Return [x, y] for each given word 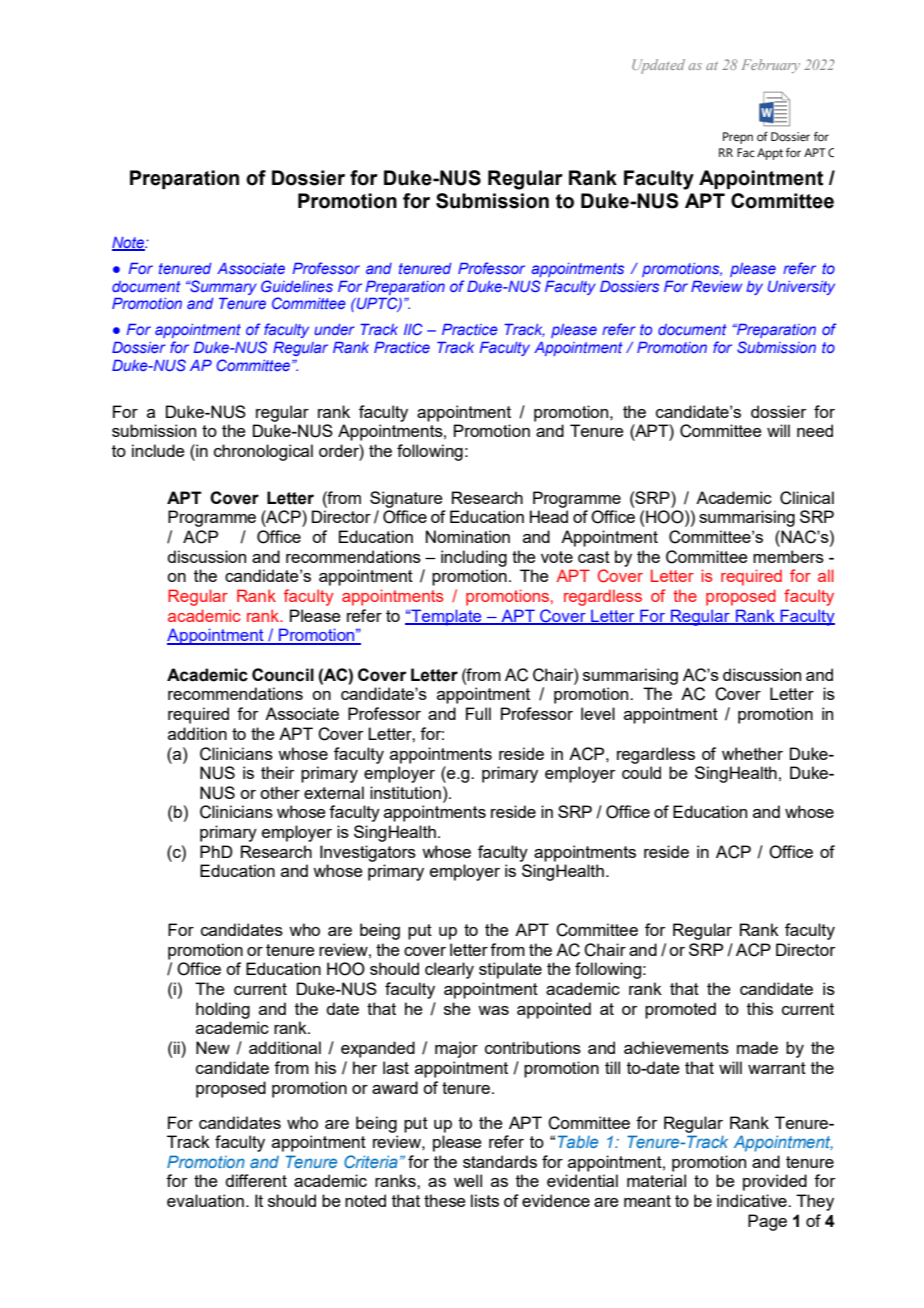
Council [283, 675]
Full [478, 713]
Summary [222, 287]
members [788, 556]
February [771, 66]
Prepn [738, 138]
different [256, 1180]
